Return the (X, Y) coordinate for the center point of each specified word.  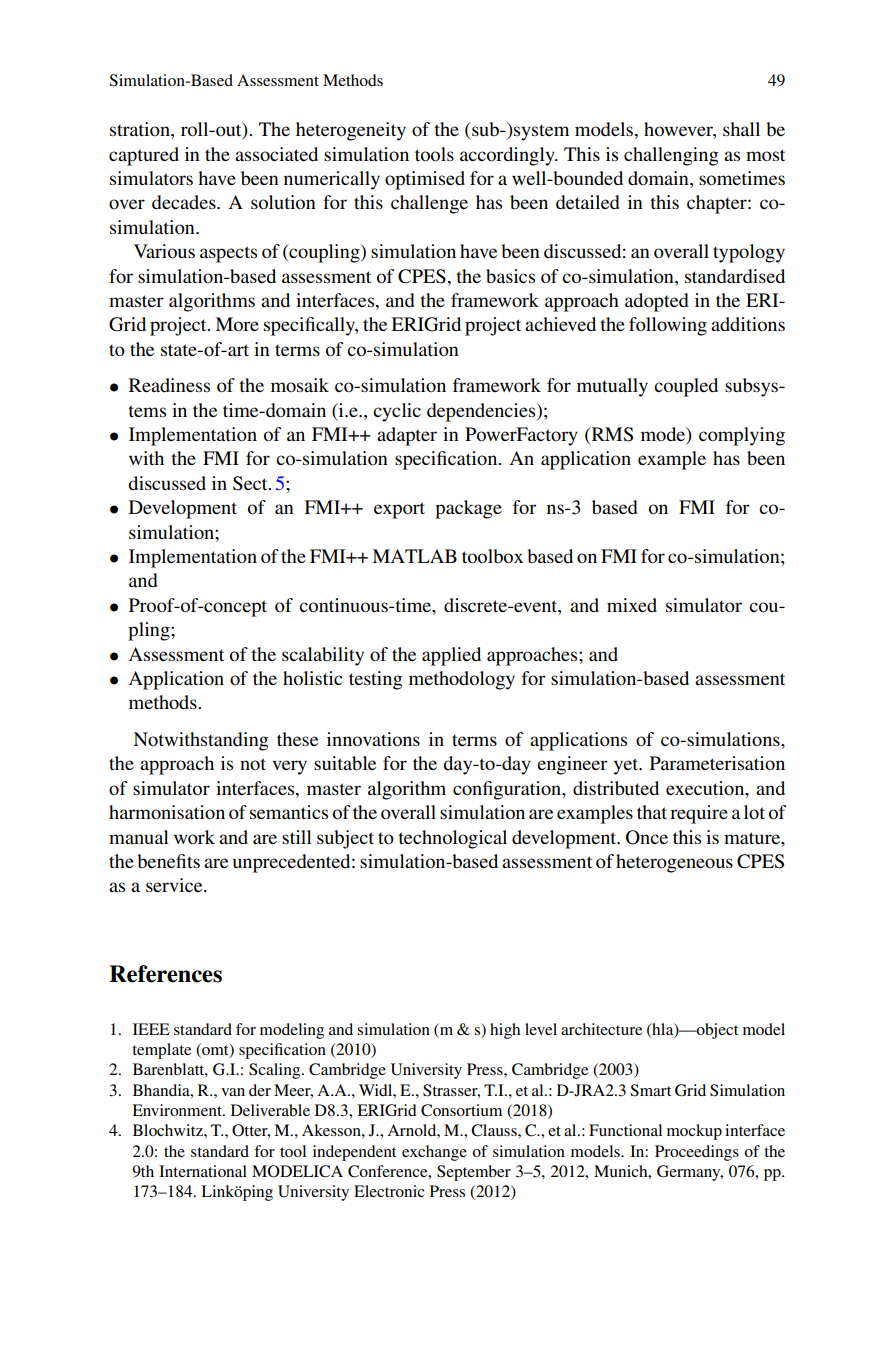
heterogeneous (674, 863)
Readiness (169, 385)
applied (451, 656)
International (203, 1171)
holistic (312, 678)
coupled (686, 387)
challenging (671, 156)
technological (453, 839)
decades (185, 202)
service (175, 885)
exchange (434, 1153)
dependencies (482, 412)
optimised (425, 180)
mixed (632, 605)
